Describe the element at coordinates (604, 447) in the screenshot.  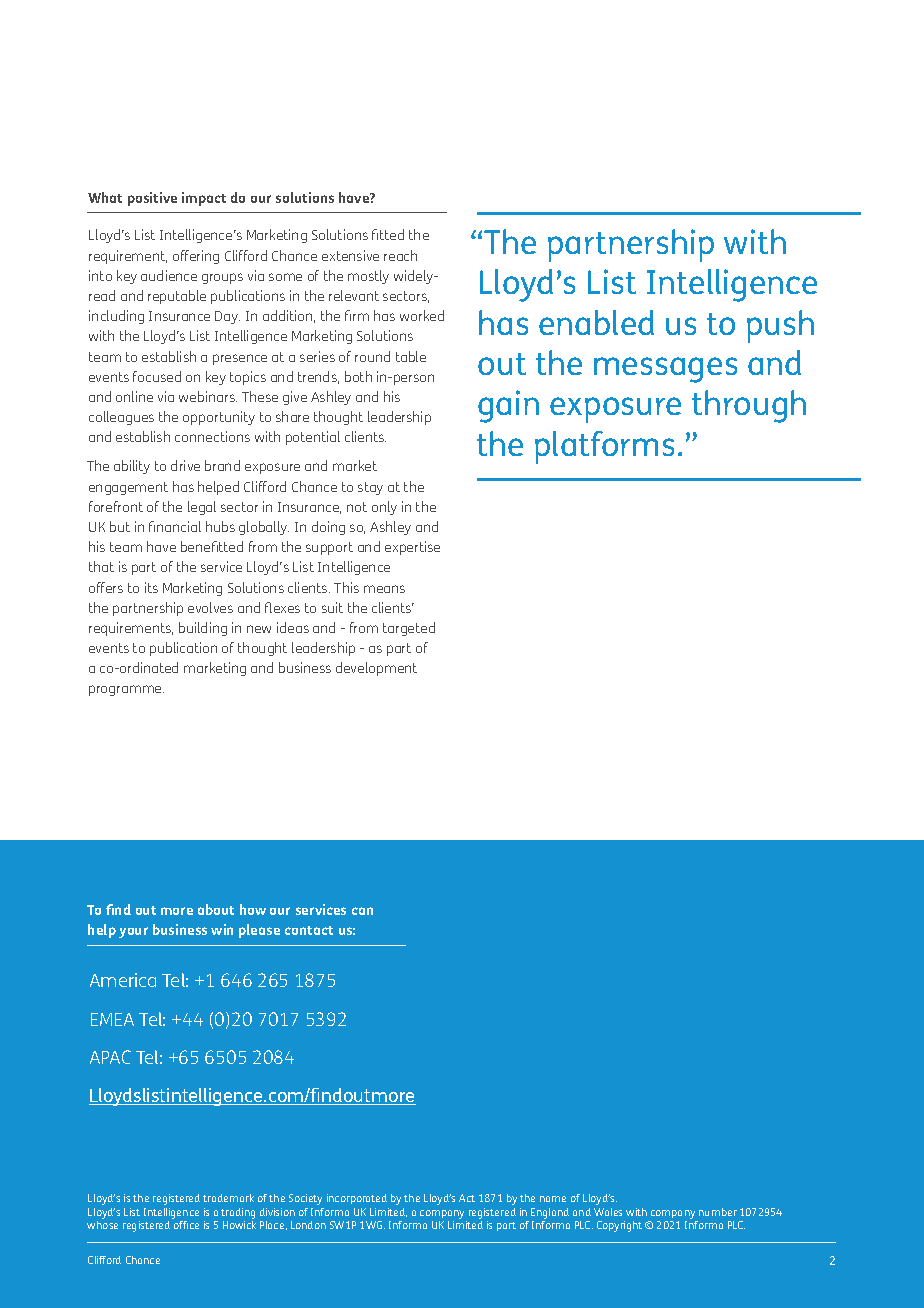
I see `platforms` at that location.
